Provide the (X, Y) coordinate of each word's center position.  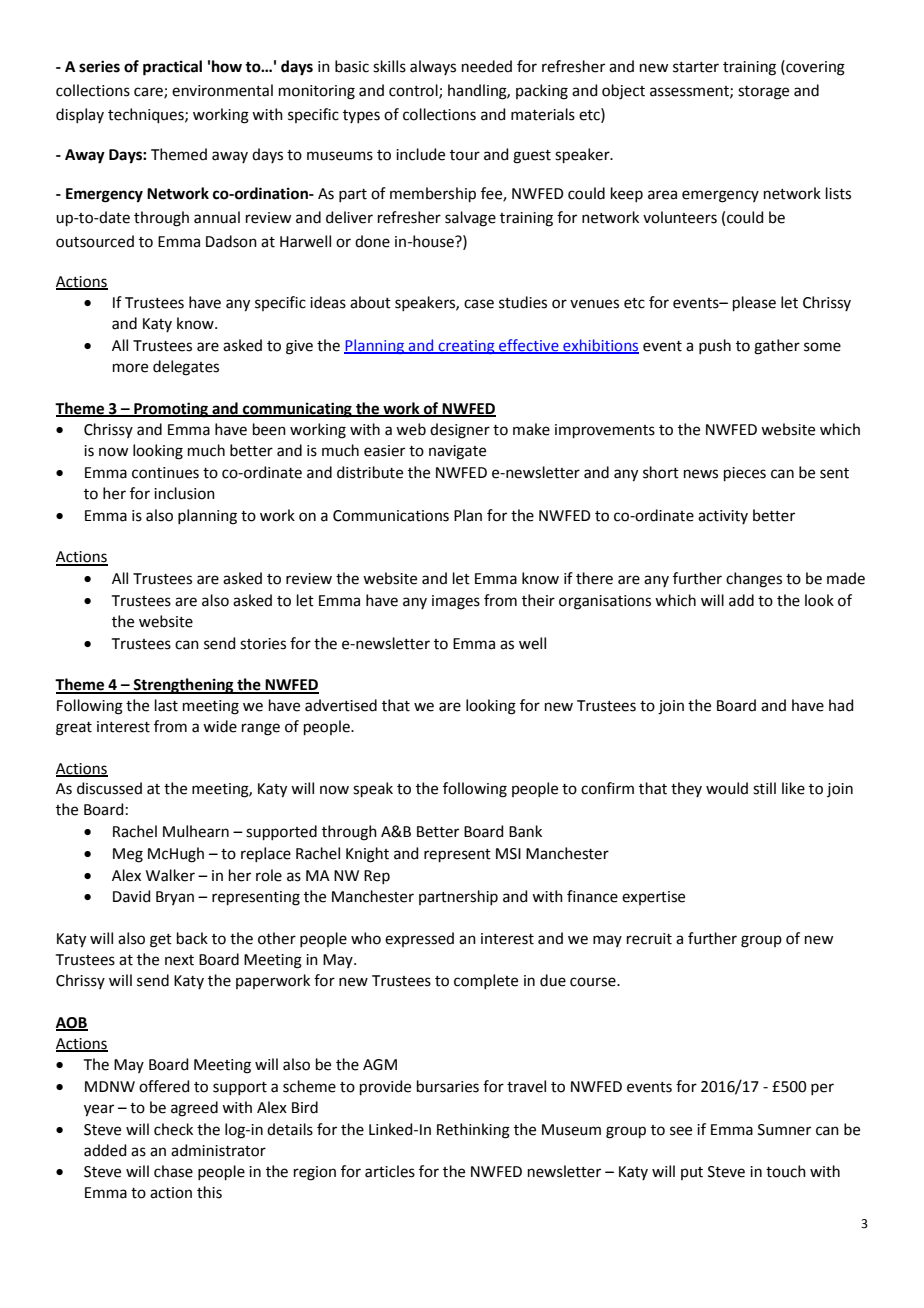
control (414, 91)
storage (763, 93)
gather (777, 347)
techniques (147, 115)
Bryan (175, 898)
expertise (653, 898)
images (456, 602)
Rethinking (473, 1131)
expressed (419, 939)
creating (467, 347)
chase (173, 1171)
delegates (186, 368)
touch (786, 1171)
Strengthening (184, 686)
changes (754, 580)
